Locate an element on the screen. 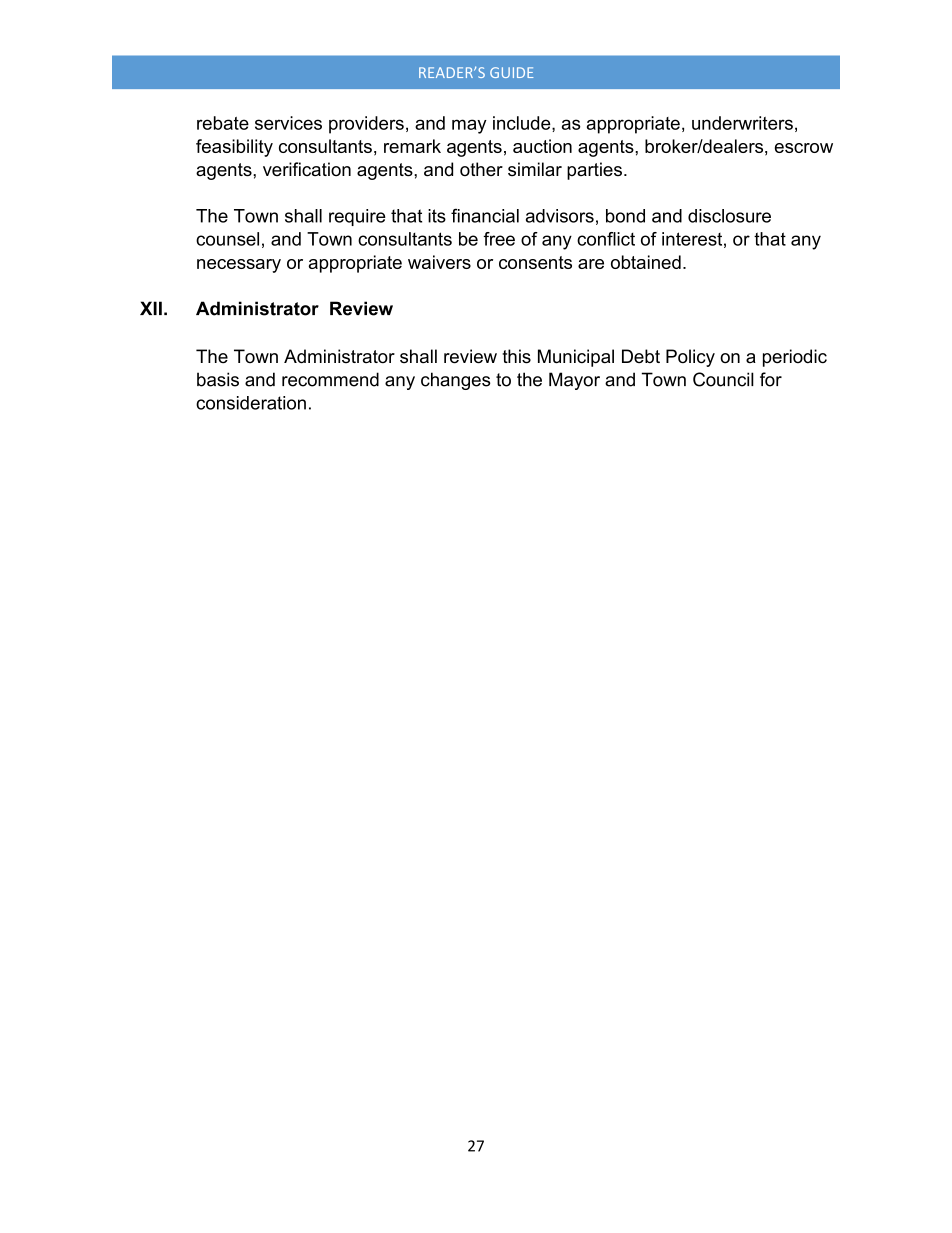 The height and width of the screenshot is (1233, 952). consideration is located at coordinates (251, 403).
